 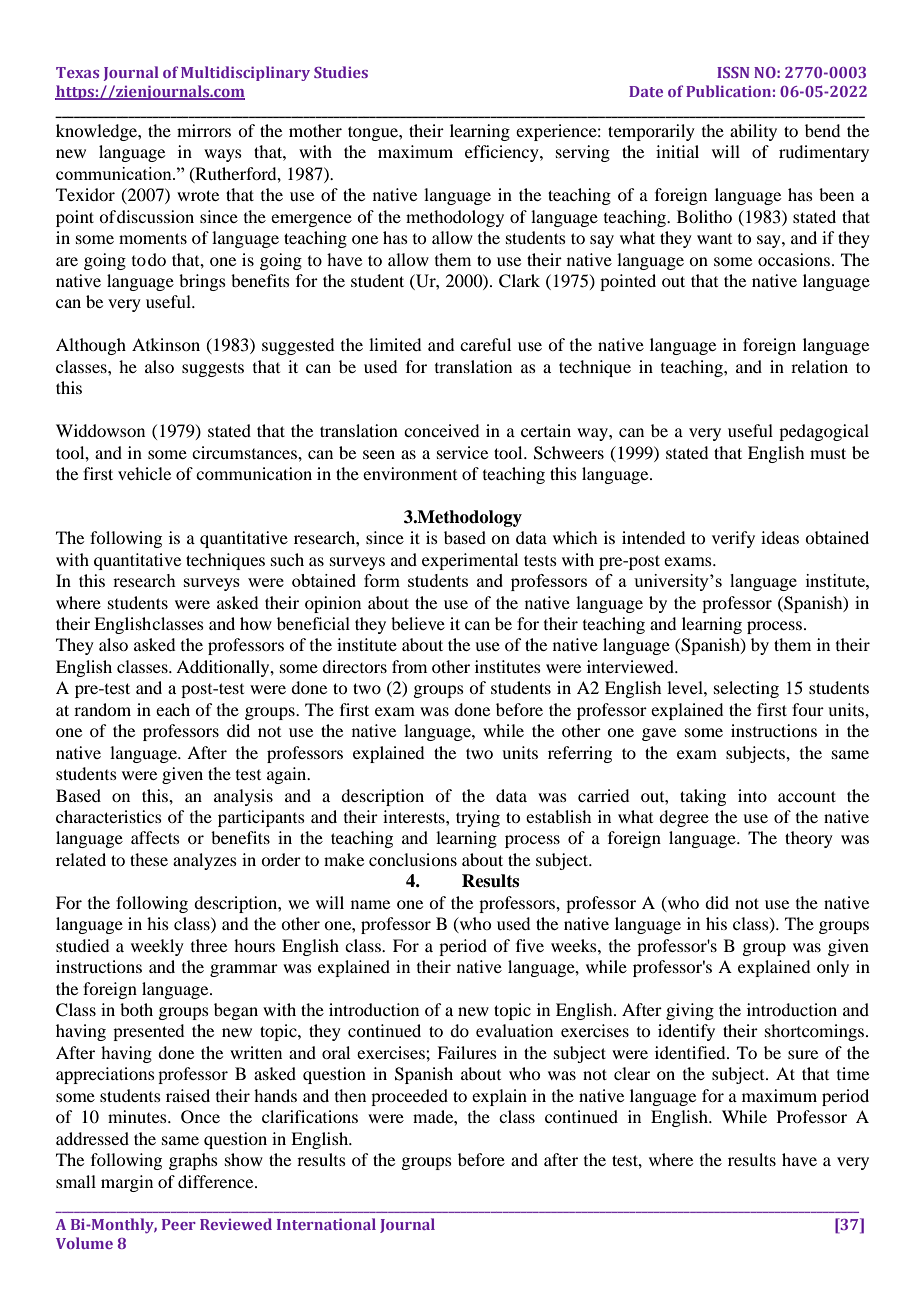 What do you see at coordinates (157, 947) in the document?
I see `weekly` at bounding box center [157, 947].
